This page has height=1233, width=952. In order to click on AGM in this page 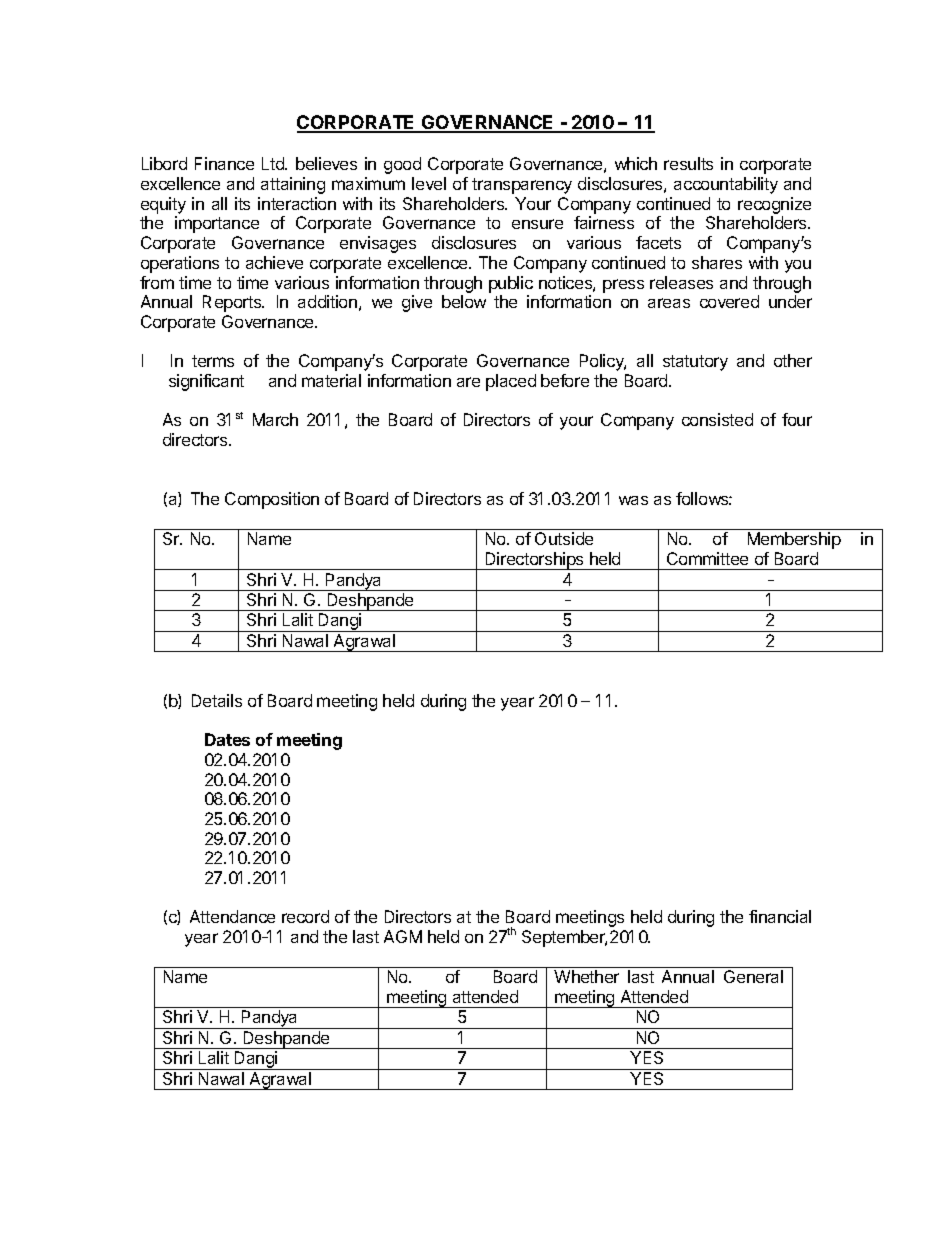, I will do `click(403, 936)`.
